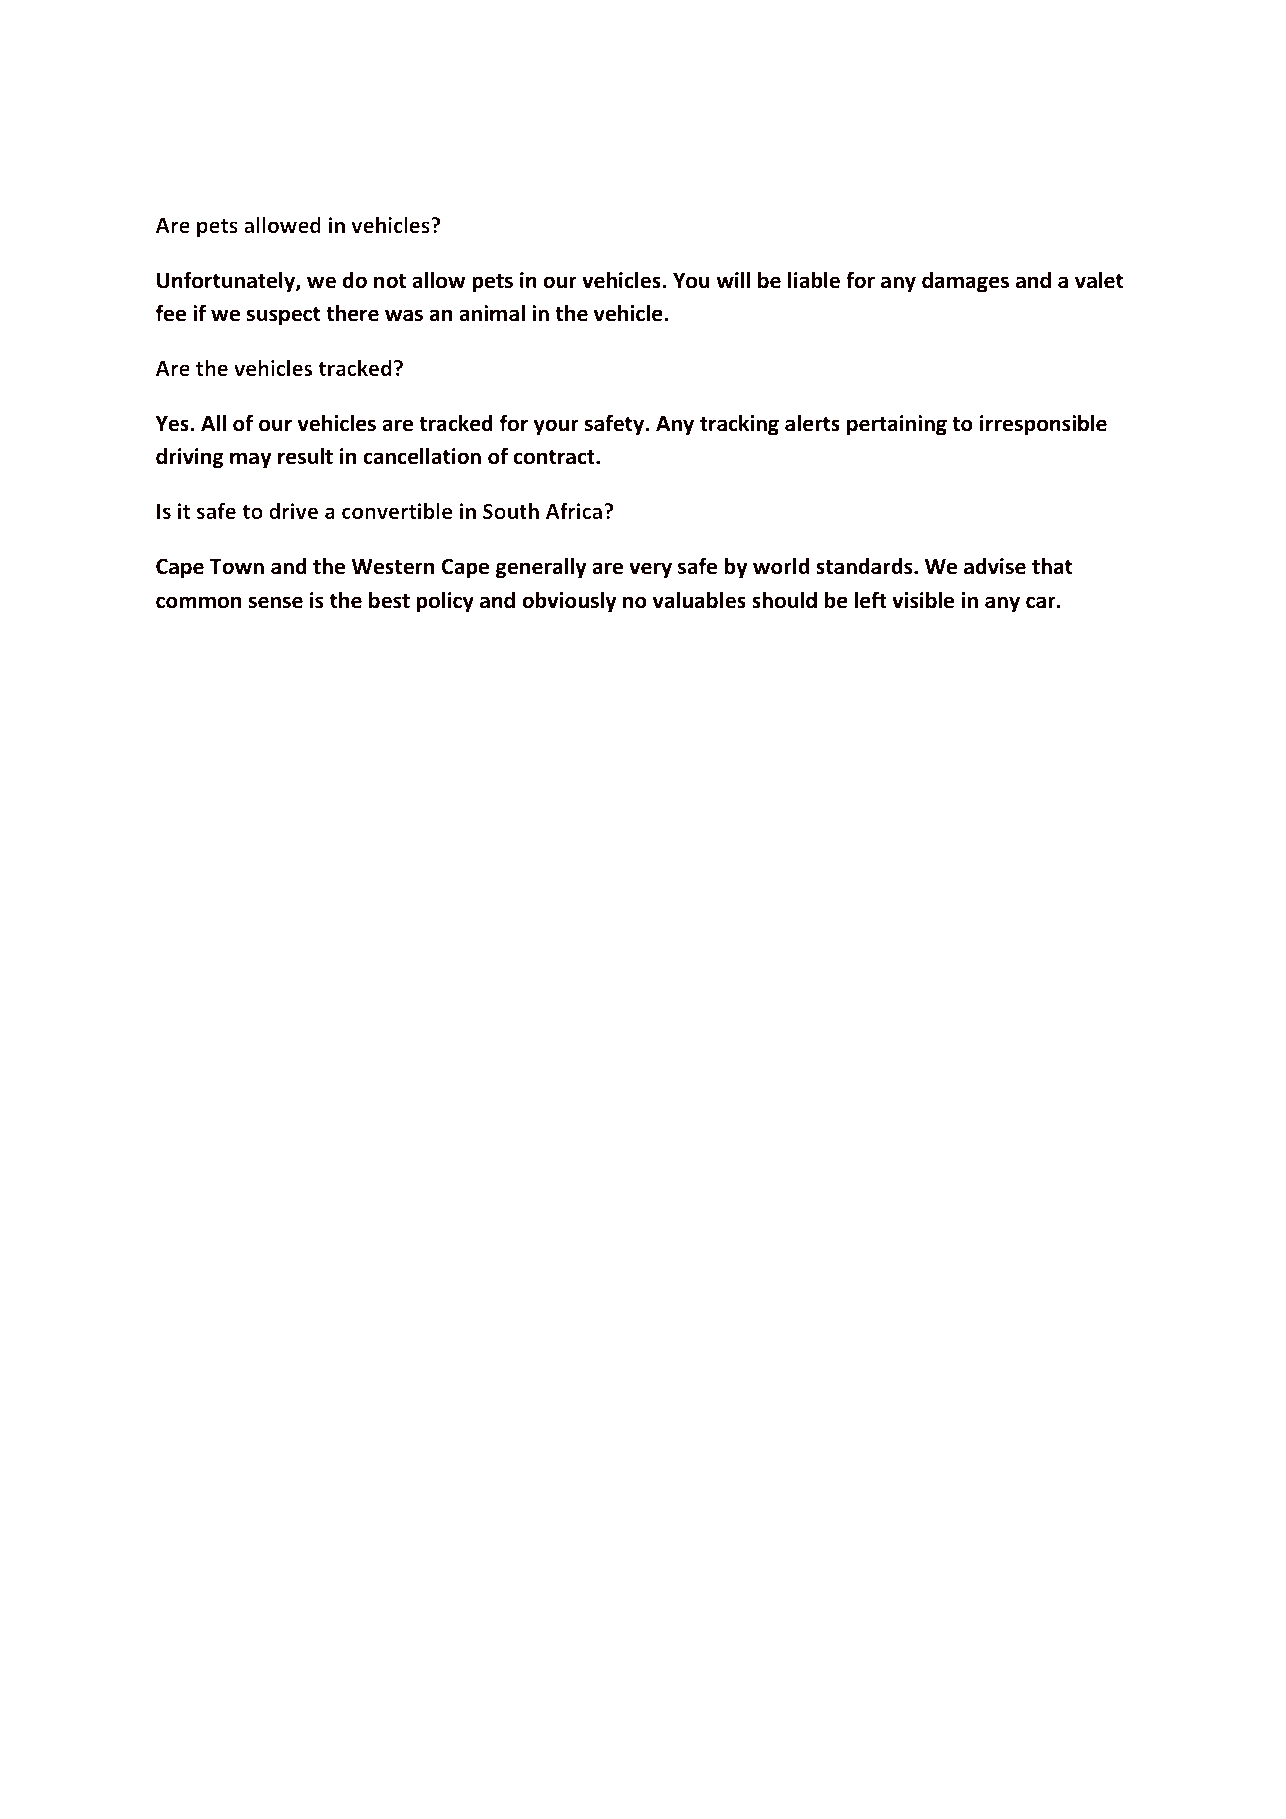  What do you see at coordinates (390, 281) in the screenshot?
I see `not` at bounding box center [390, 281].
